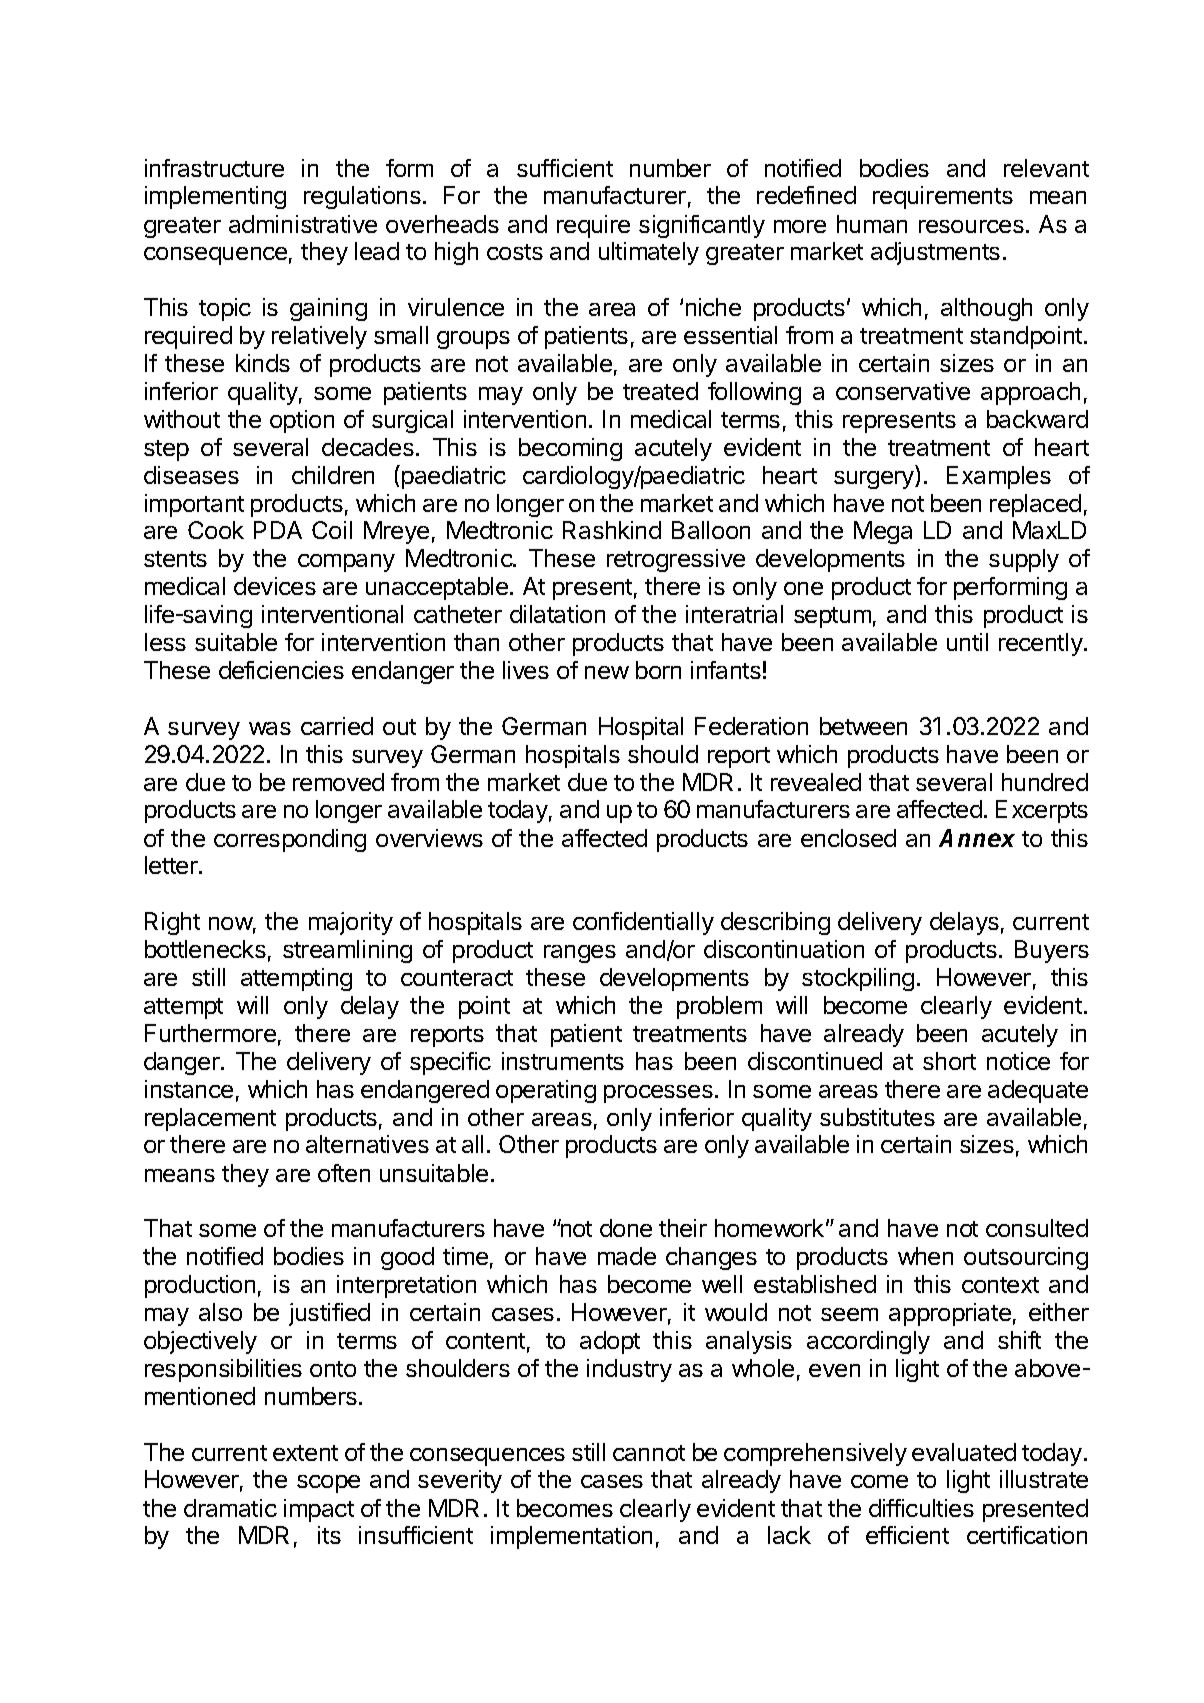 Image resolution: width=1204 pixels, height=1703 pixels. I want to click on dramatic, so click(230, 1508).
